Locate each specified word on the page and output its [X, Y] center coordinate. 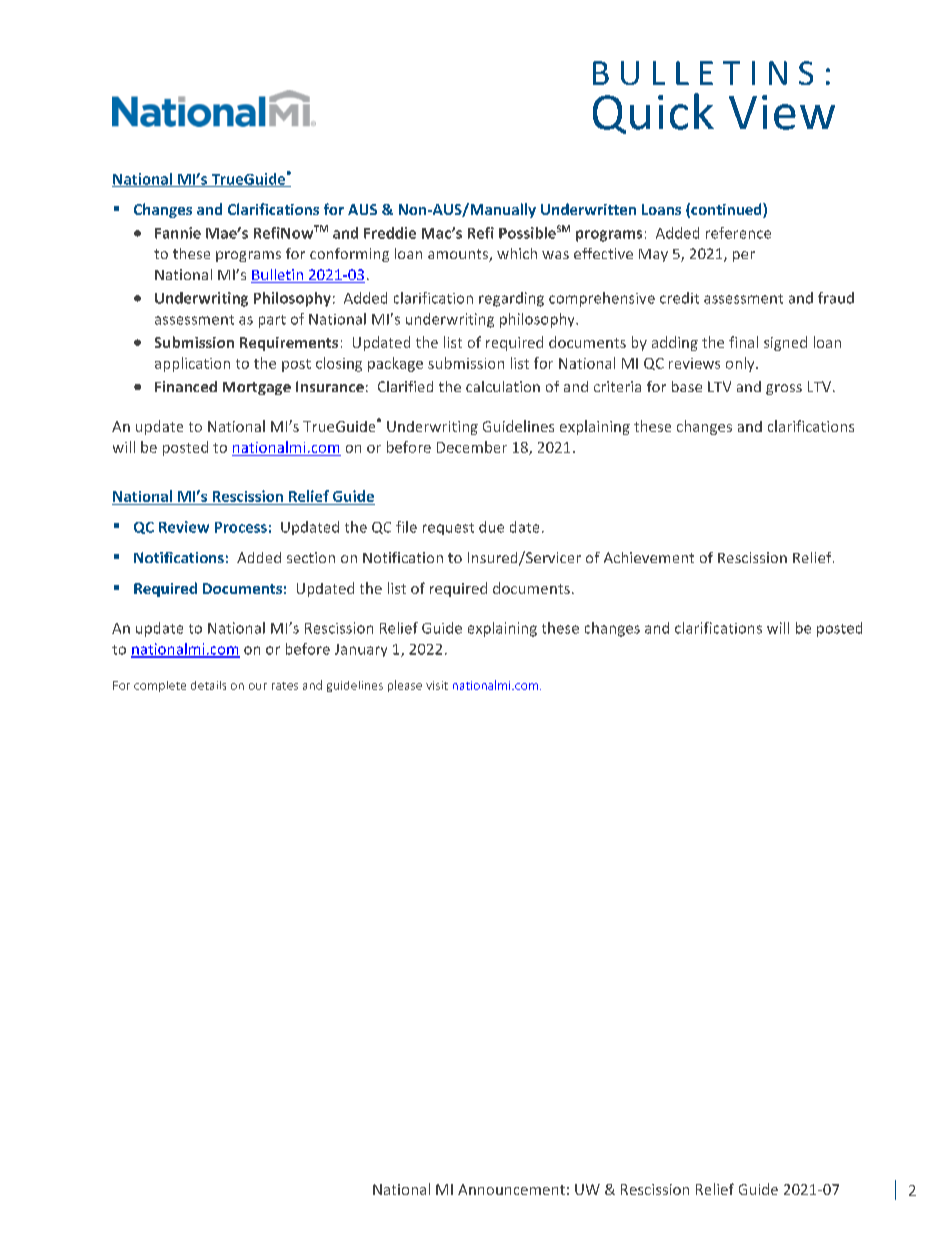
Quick [653, 113]
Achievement [649, 557]
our [258, 686]
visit [437, 685]
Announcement [511, 1189]
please [405, 686]
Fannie [178, 233]
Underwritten [588, 209]
